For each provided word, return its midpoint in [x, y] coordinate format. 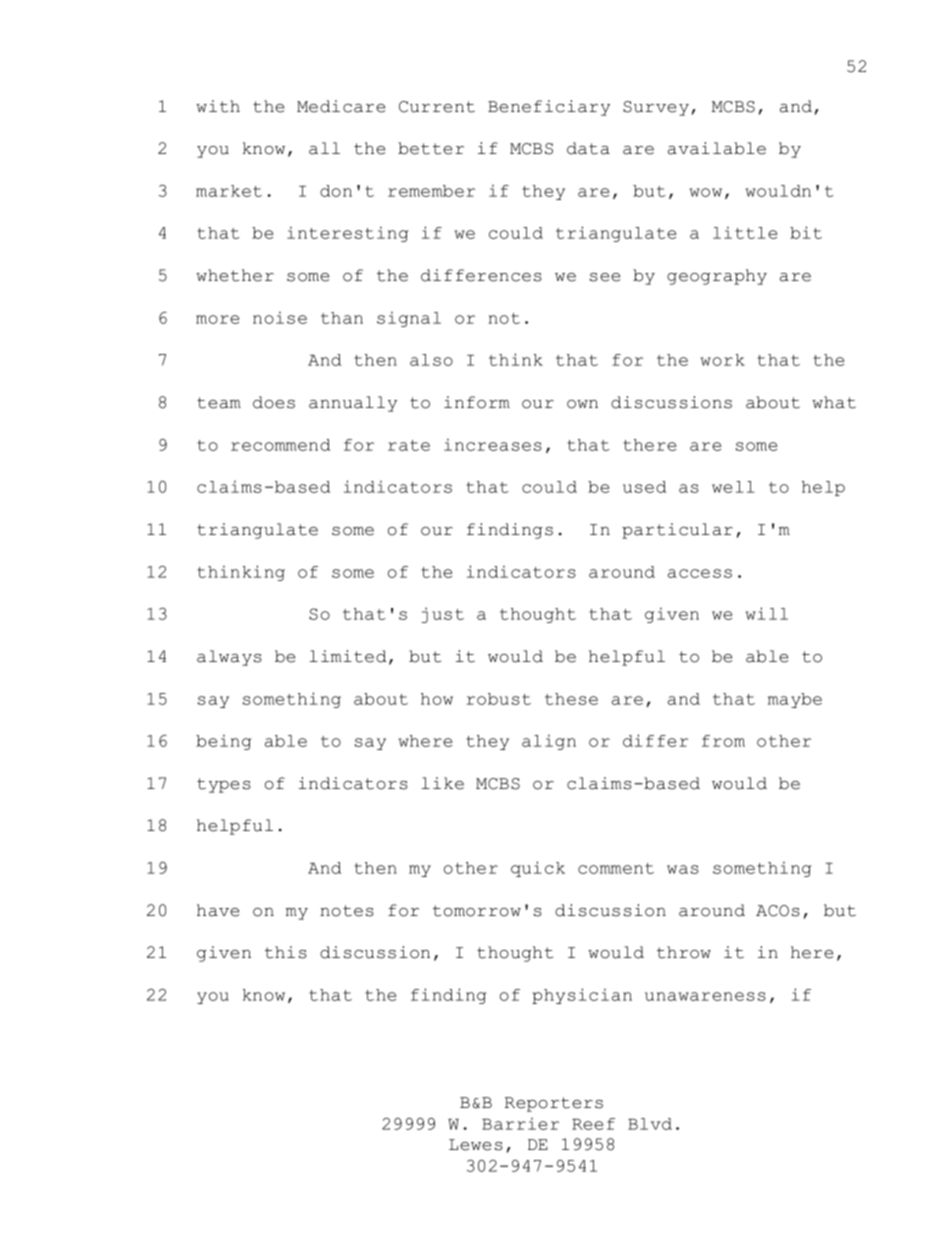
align [549, 742]
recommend [280, 445]
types [224, 785]
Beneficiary [549, 108]
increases [493, 444]
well [733, 487]
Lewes [476, 1145]
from [723, 741]
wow [706, 192]
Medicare [341, 106]
